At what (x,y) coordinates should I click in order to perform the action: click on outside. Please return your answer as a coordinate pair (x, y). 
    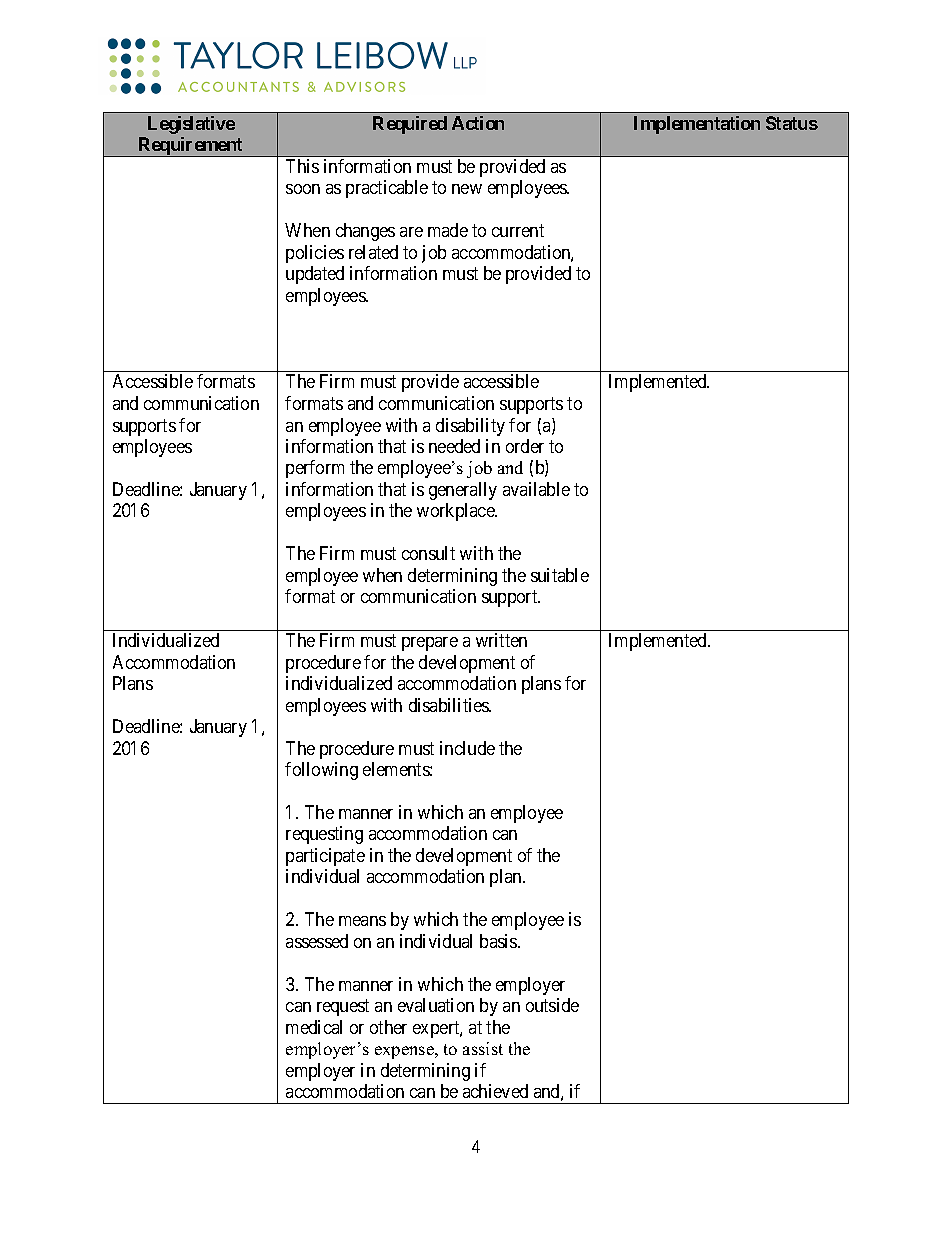
    Looking at the image, I should click on (552, 1005).
